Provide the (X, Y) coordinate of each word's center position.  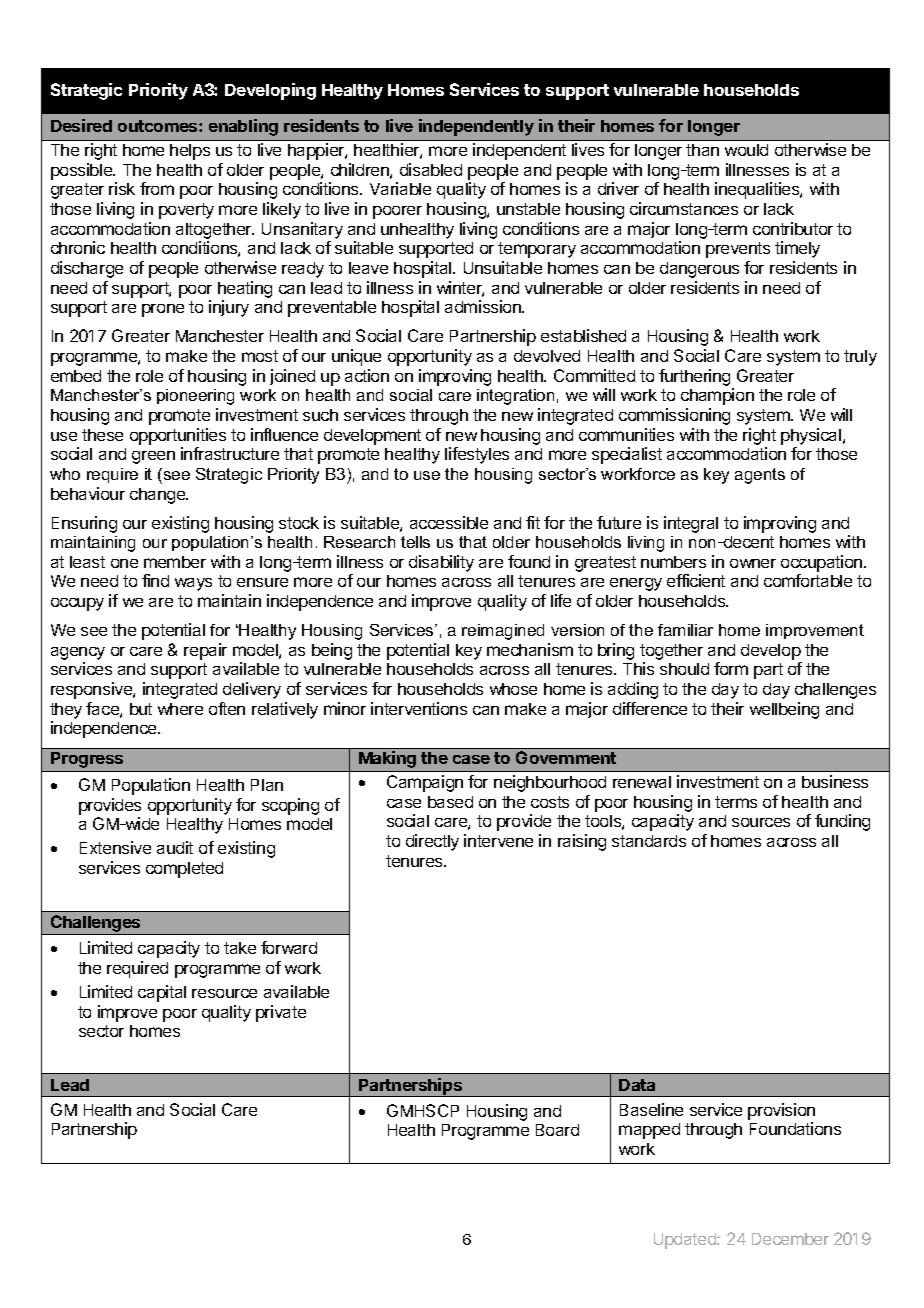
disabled (431, 169)
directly (432, 842)
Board (557, 1130)
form (731, 668)
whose (513, 689)
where (180, 709)
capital (162, 993)
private (281, 1013)
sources (761, 822)
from (157, 188)
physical (812, 436)
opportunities (178, 436)
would (746, 150)
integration (515, 397)
